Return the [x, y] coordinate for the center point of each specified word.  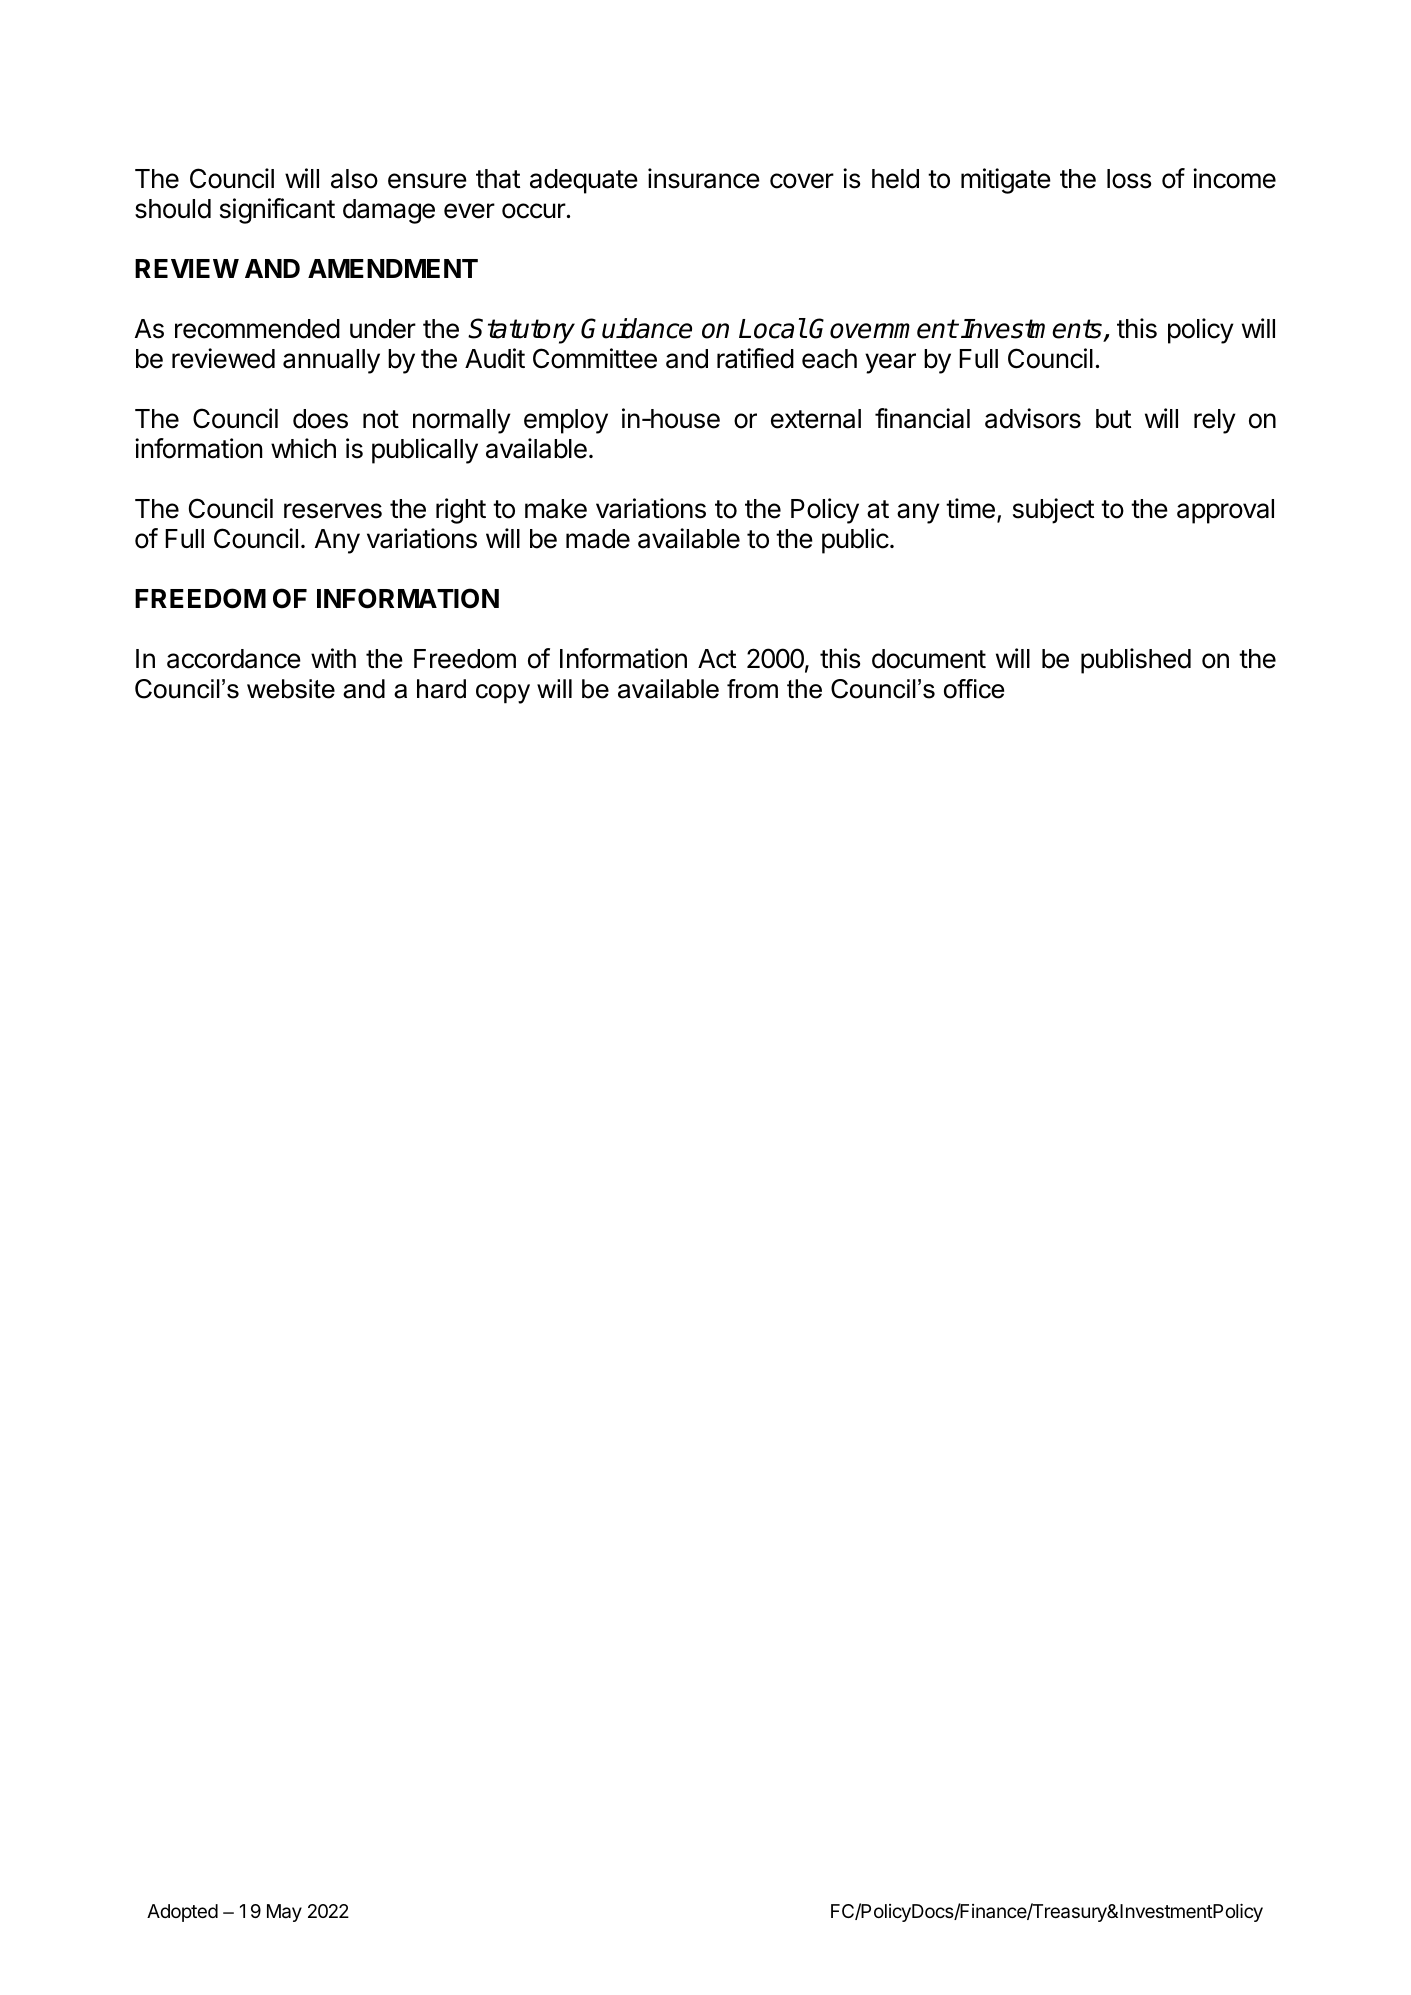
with [333, 658]
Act [717, 659]
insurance [704, 178]
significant [277, 211]
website [291, 689]
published [1136, 661]
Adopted [182, 1913]
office [974, 689]
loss [1129, 179]
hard [441, 689]
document [929, 659]
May [284, 1913]
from [752, 689]
